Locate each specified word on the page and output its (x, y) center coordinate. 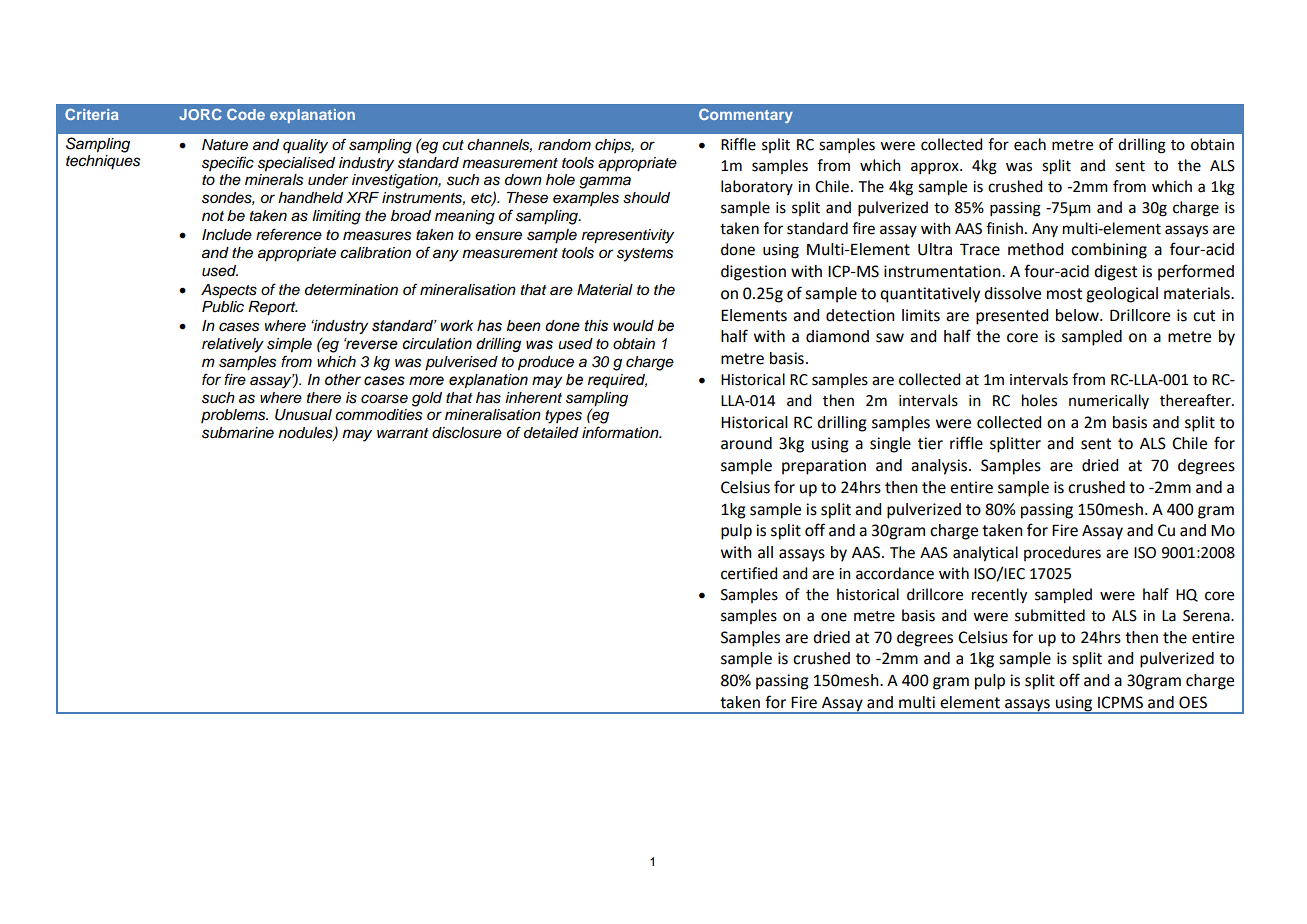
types (563, 417)
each (1030, 144)
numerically (1109, 401)
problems (234, 416)
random (564, 145)
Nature (225, 145)
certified (749, 573)
